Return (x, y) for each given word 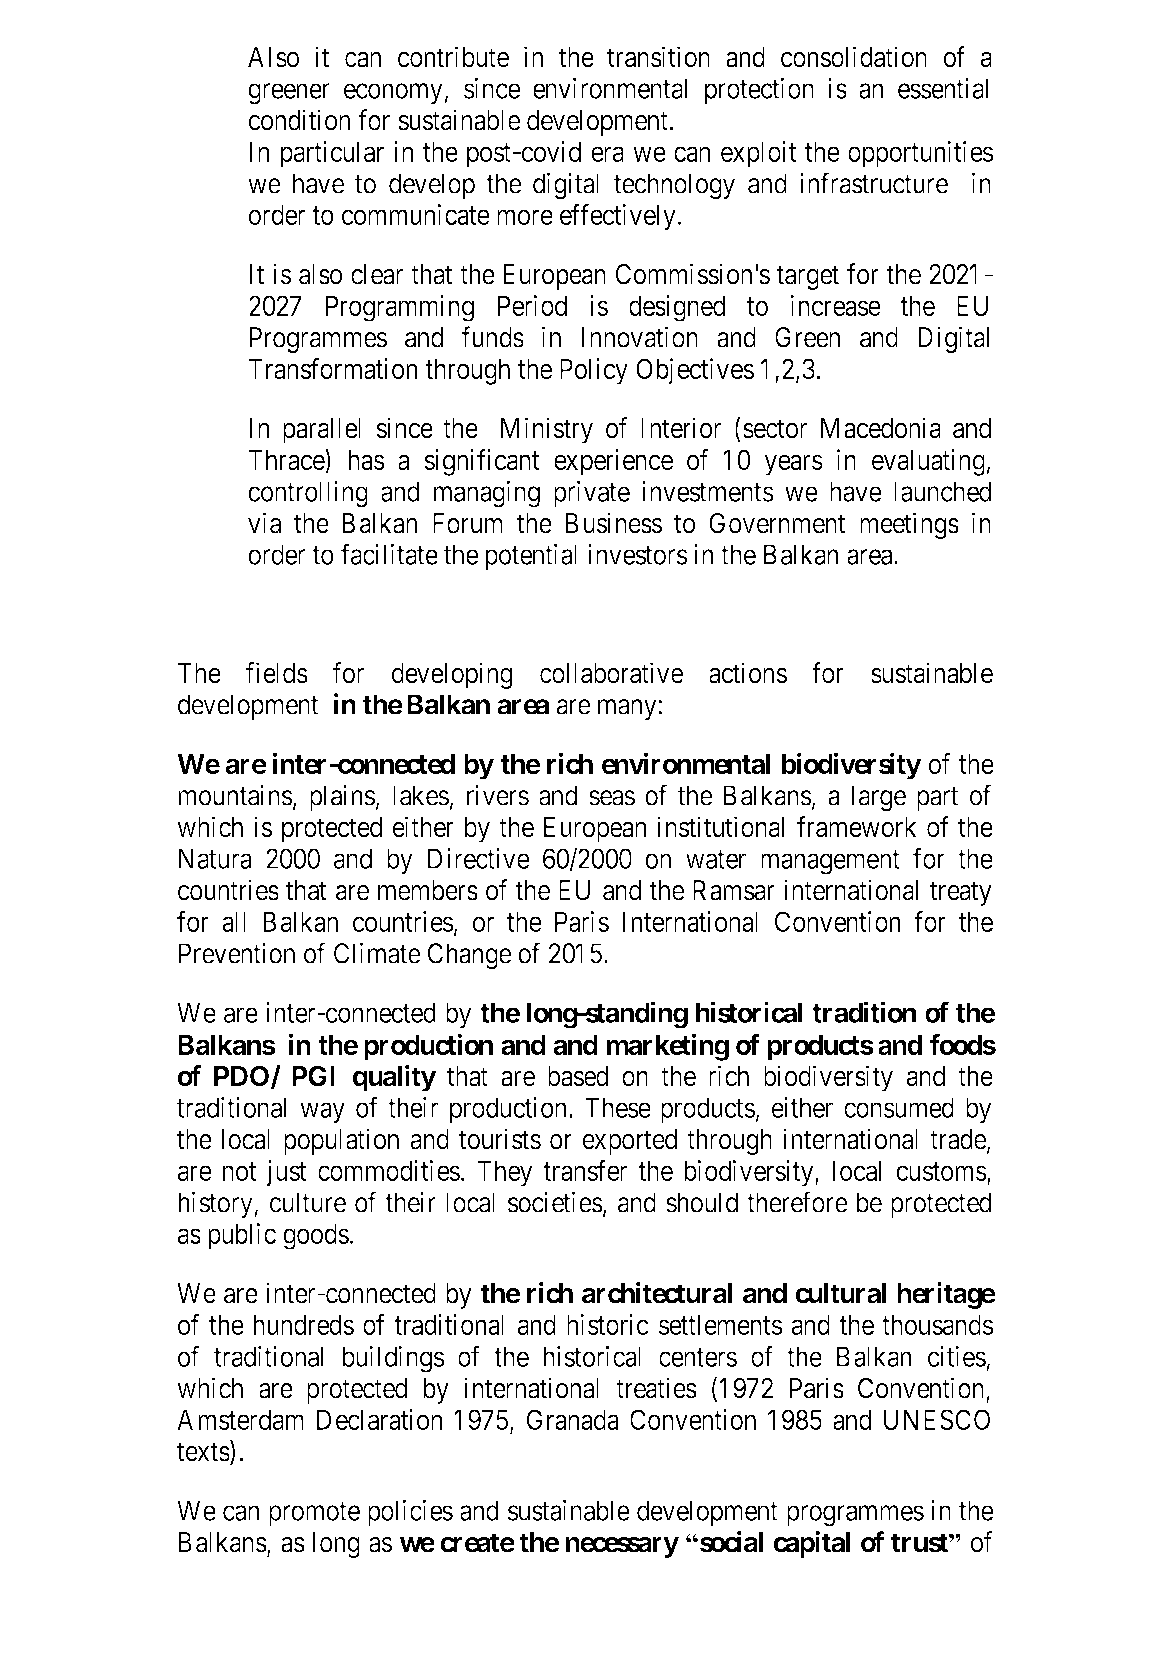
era (607, 154)
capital (812, 1544)
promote (314, 1514)
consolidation (854, 57)
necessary (622, 1547)
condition (299, 120)
